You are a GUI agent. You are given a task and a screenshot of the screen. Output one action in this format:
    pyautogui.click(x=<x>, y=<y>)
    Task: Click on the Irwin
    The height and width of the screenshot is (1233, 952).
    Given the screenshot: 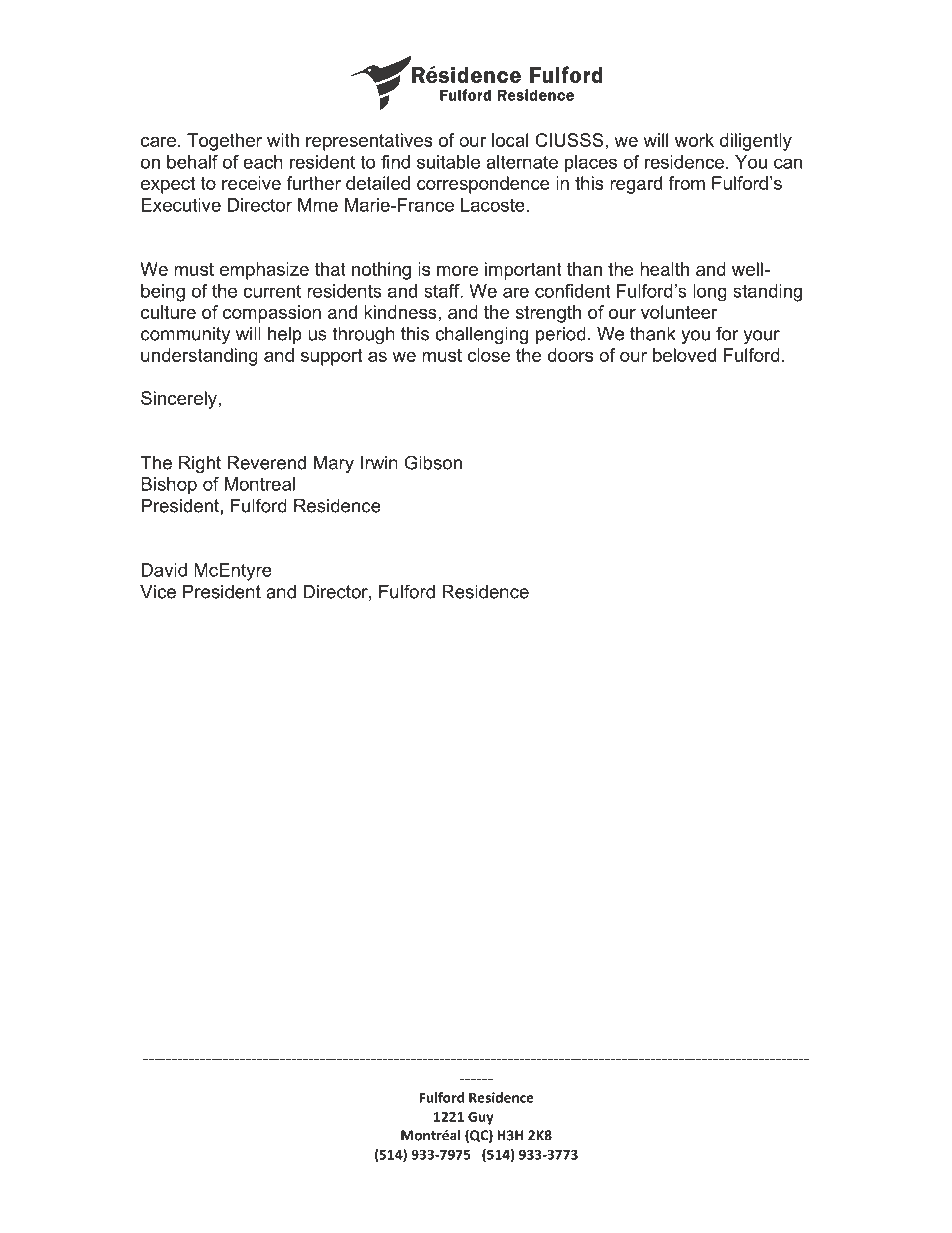 What is the action you would take?
    pyautogui.click(x=379, y=463)
